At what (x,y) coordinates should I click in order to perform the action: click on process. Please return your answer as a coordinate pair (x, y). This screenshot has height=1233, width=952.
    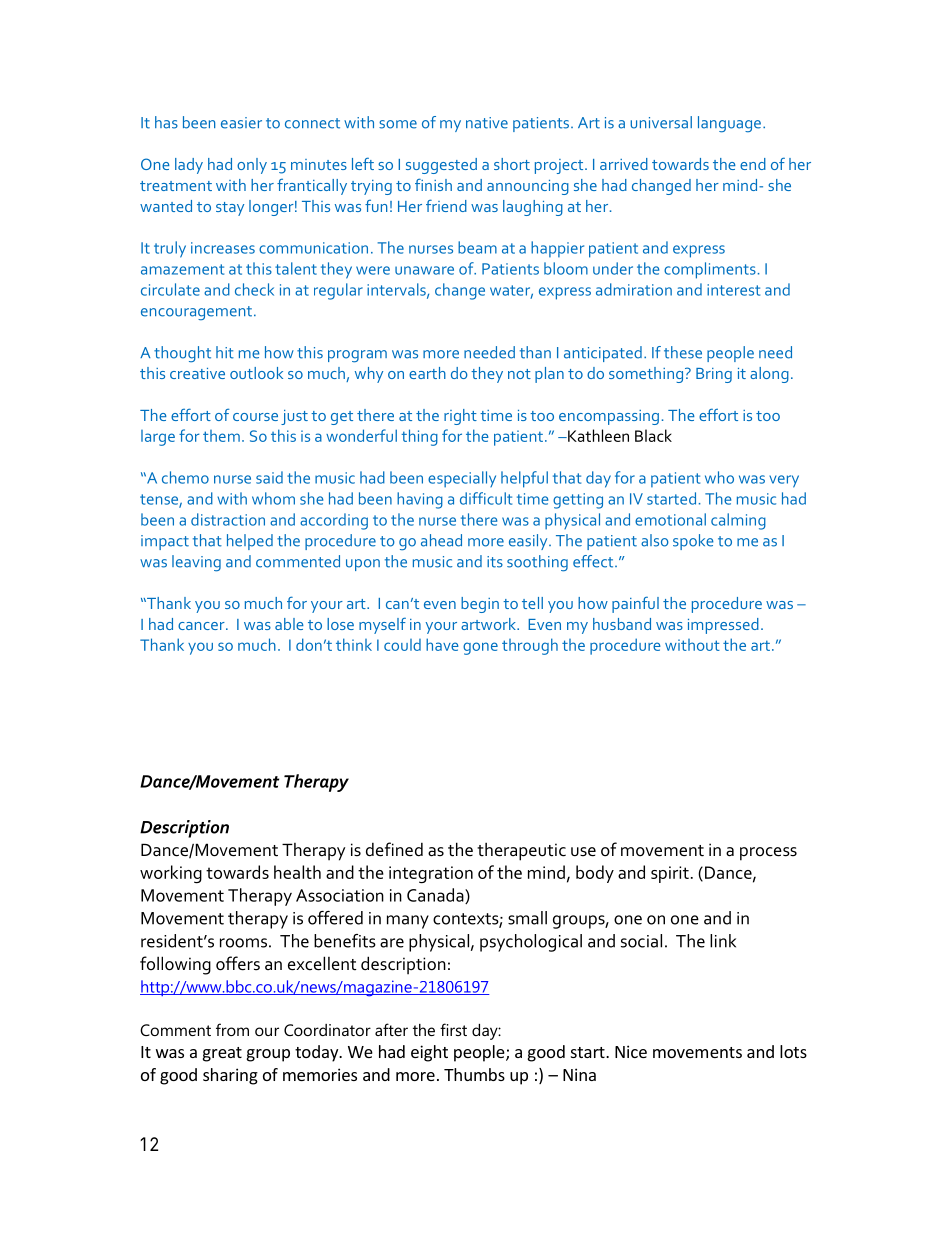
    Looking at the image, I should click on (768, 854).
